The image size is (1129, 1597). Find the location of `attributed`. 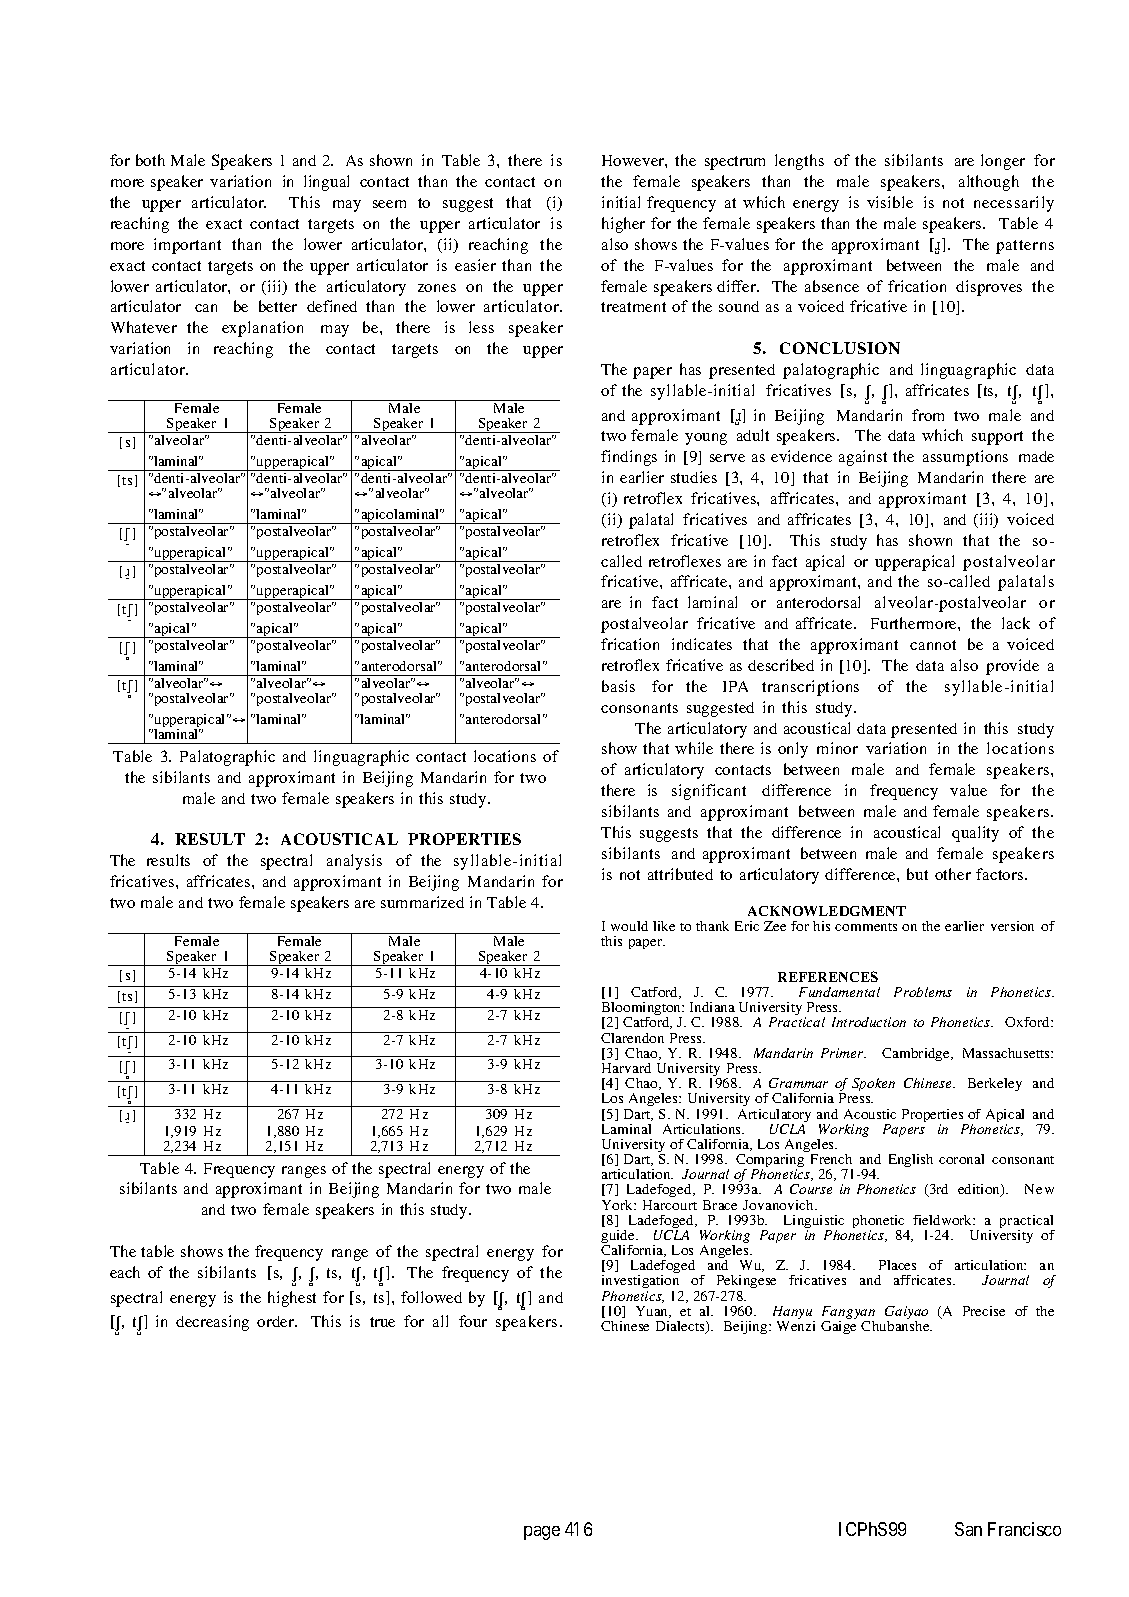

attributed is located at coordinates (680, 874).
